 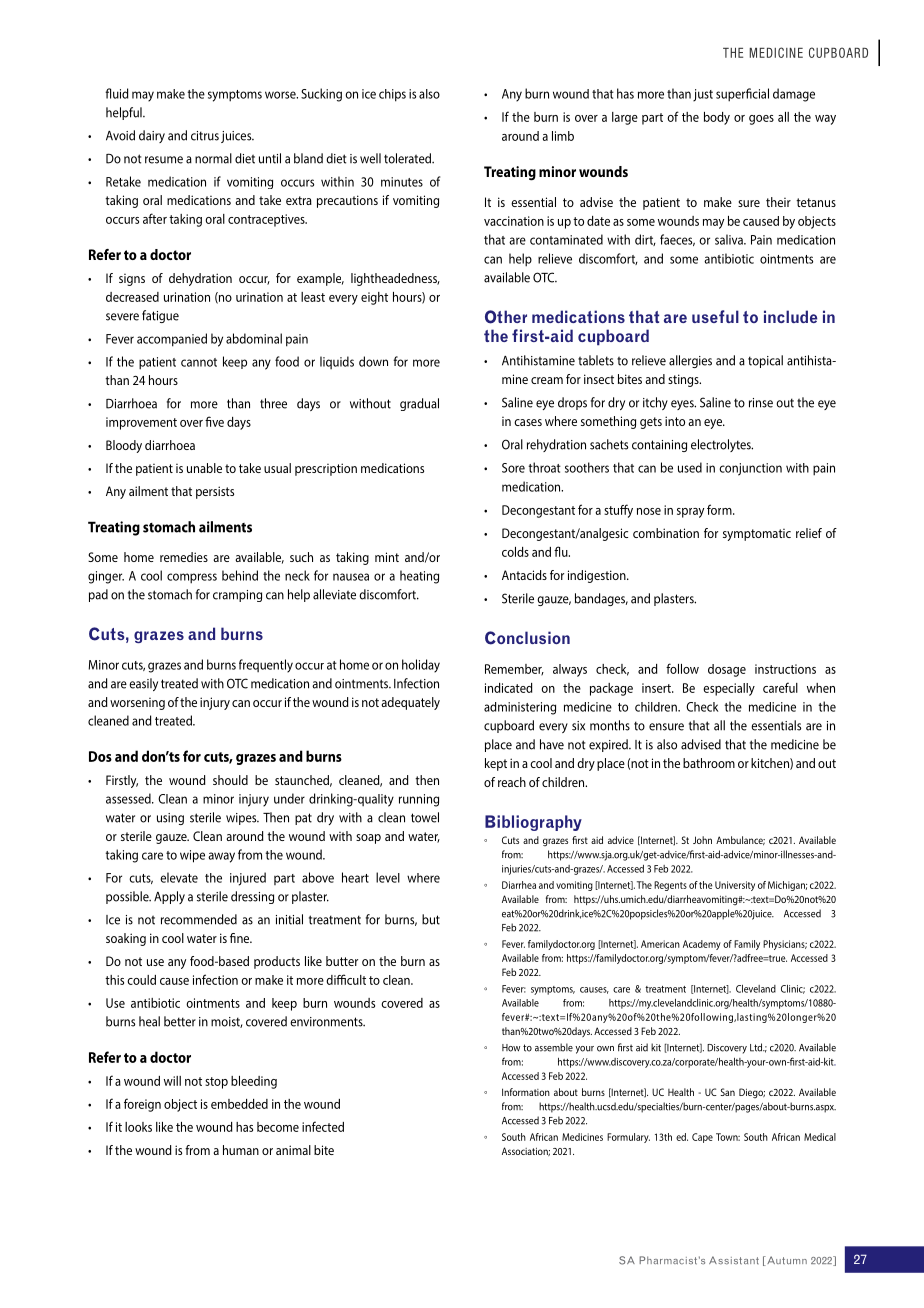 I want to click on tolerated, so click(x=408, y=158).
